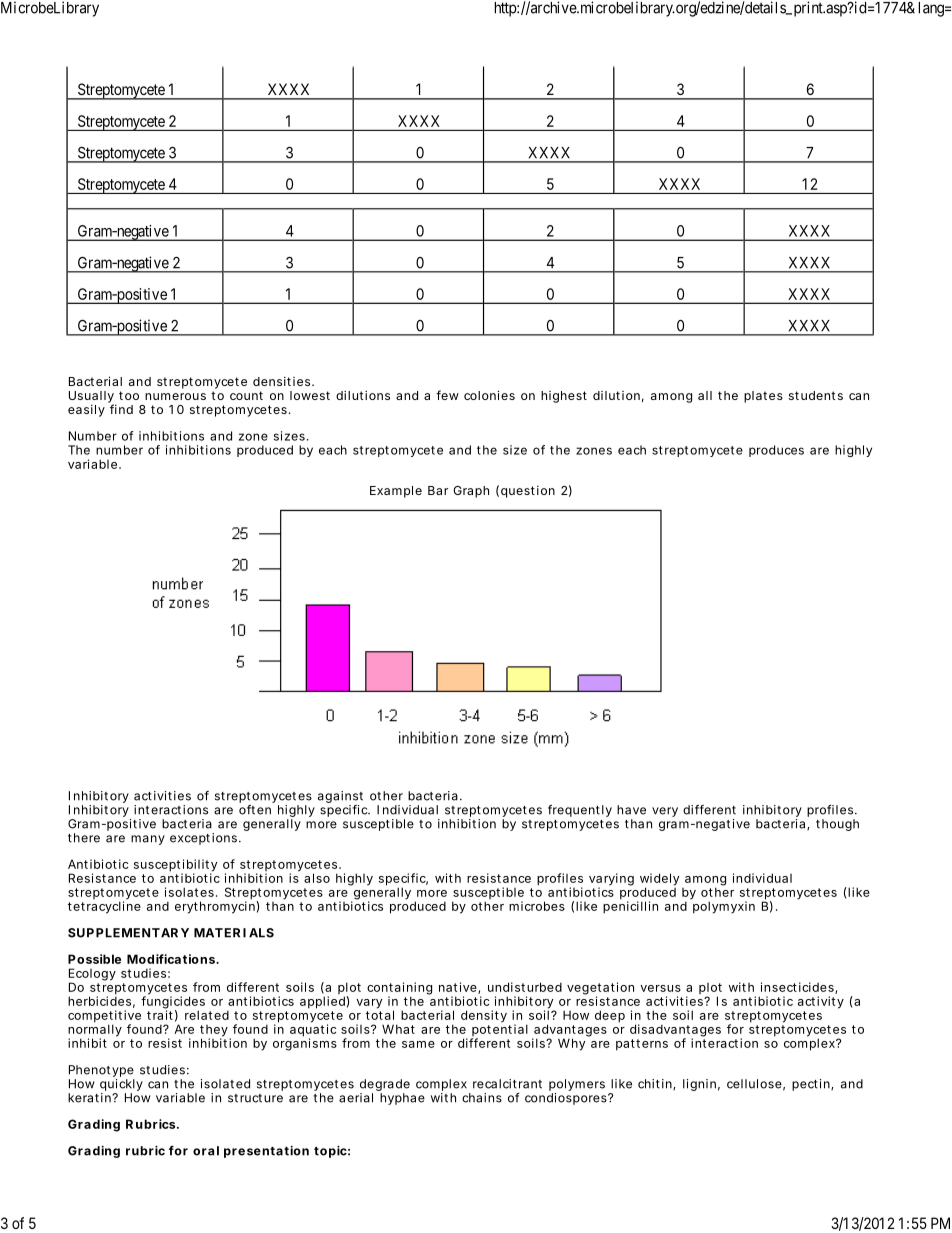 The image size is (952, 1233). I want to click on very, so click(665, 812).
